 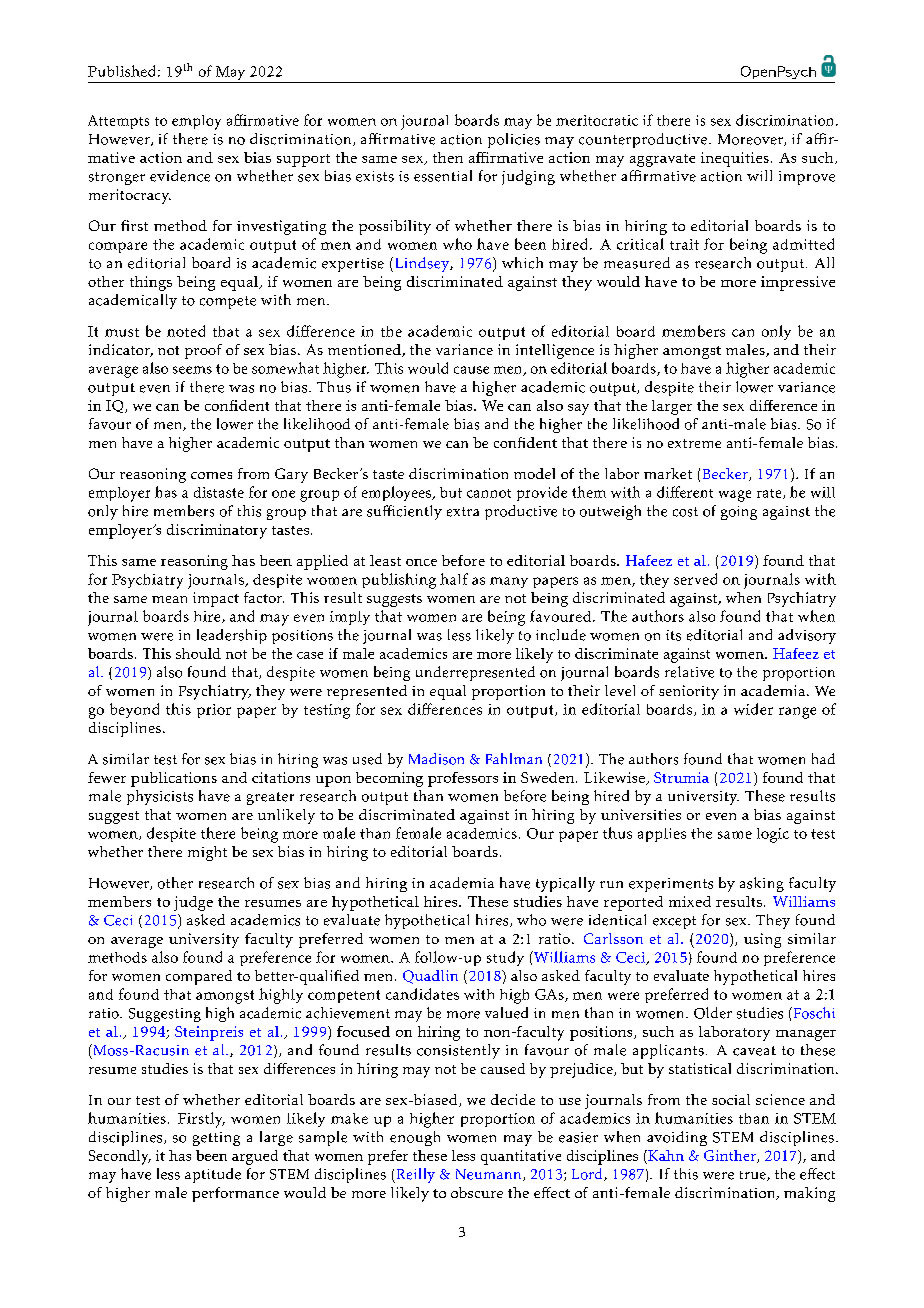 I want to click on aptitude, so click(x=213, y=1175).
